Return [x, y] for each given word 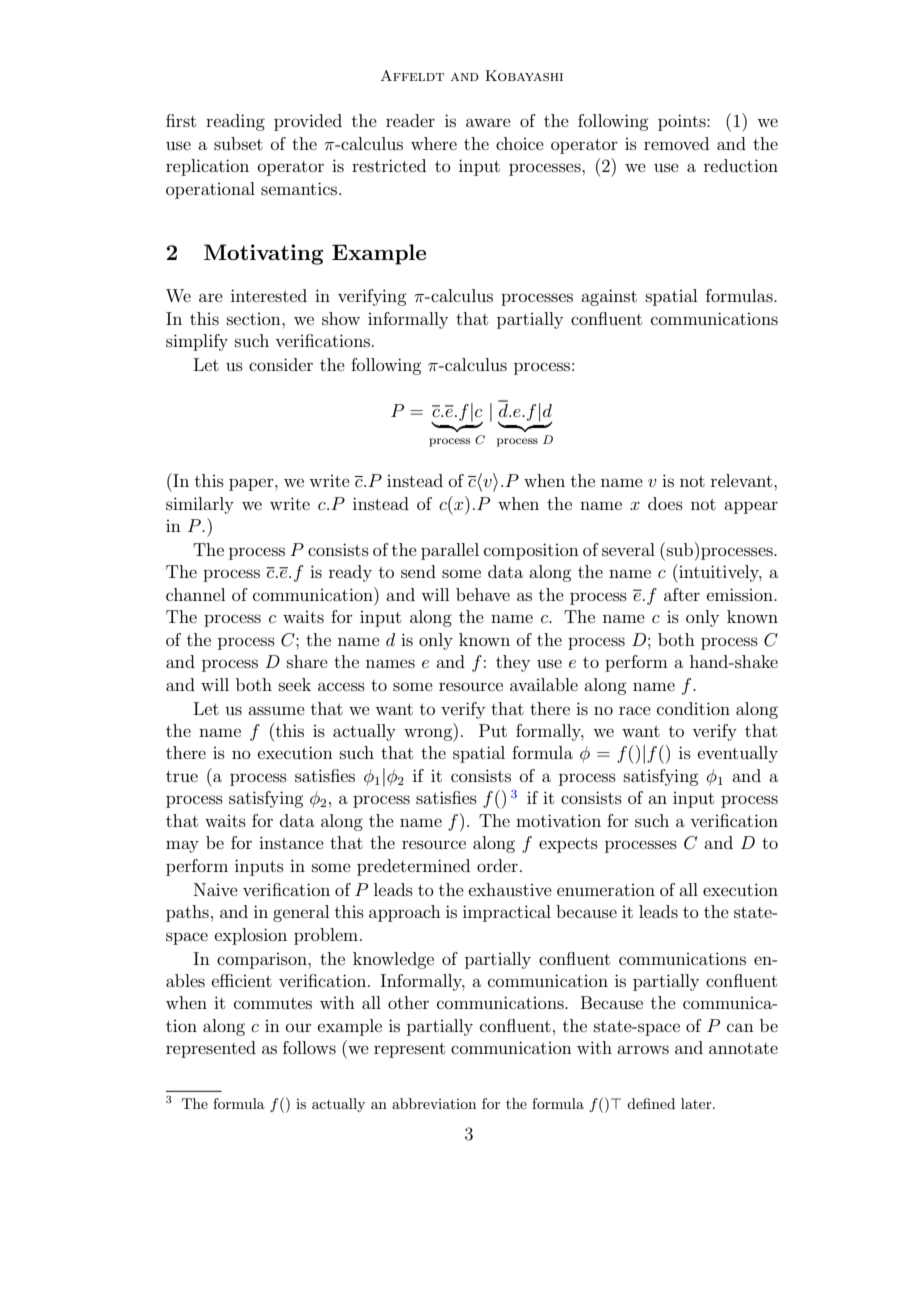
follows [309, 1047]
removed [676, 143]
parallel [450, 551]
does [665, 503]
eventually [738, 754]
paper [252, 484]
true [182, 776]
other [408, 1002]
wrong [429, 735]
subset [238, 143]
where [434, 143]
